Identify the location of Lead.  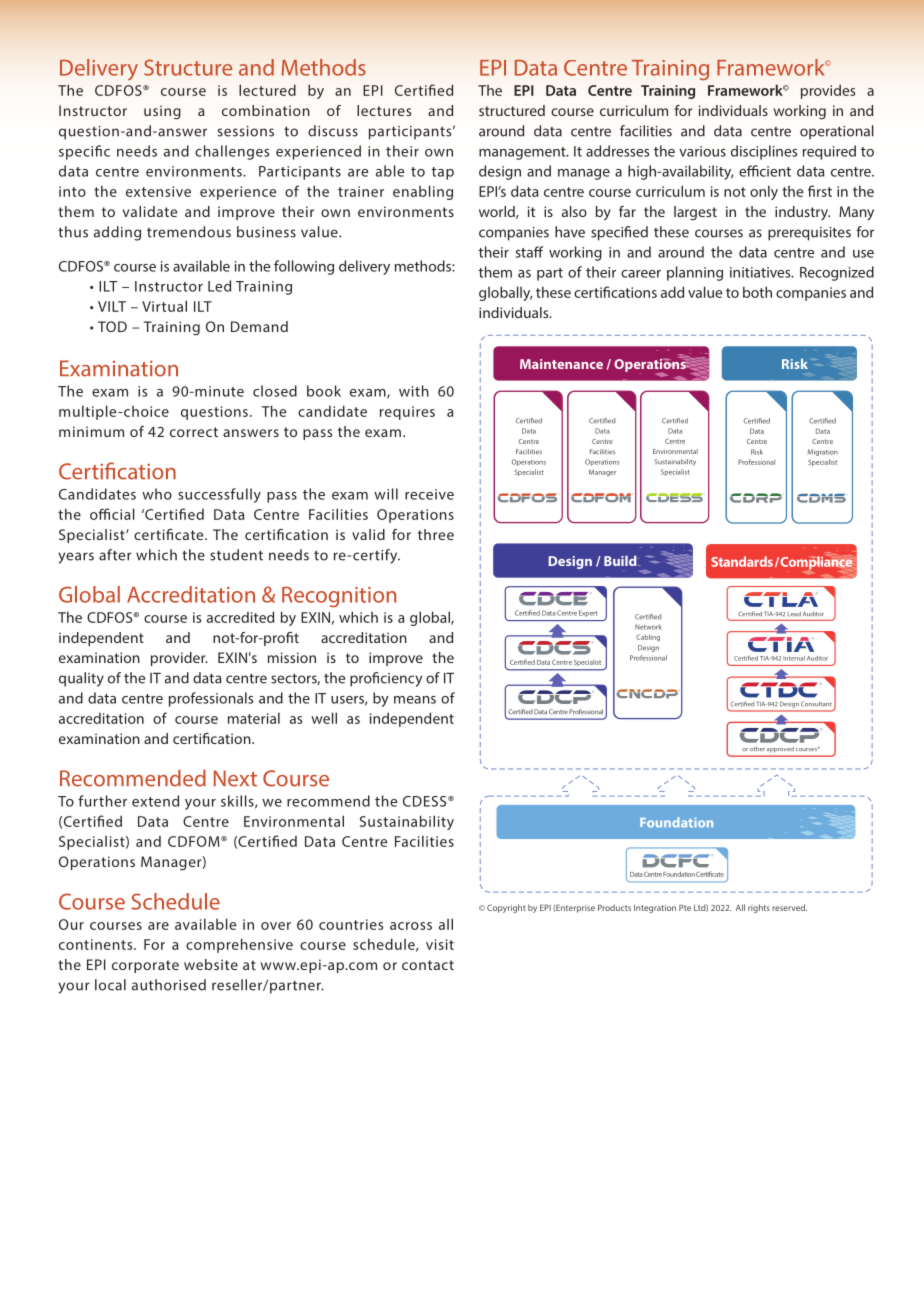
(794, 614).
